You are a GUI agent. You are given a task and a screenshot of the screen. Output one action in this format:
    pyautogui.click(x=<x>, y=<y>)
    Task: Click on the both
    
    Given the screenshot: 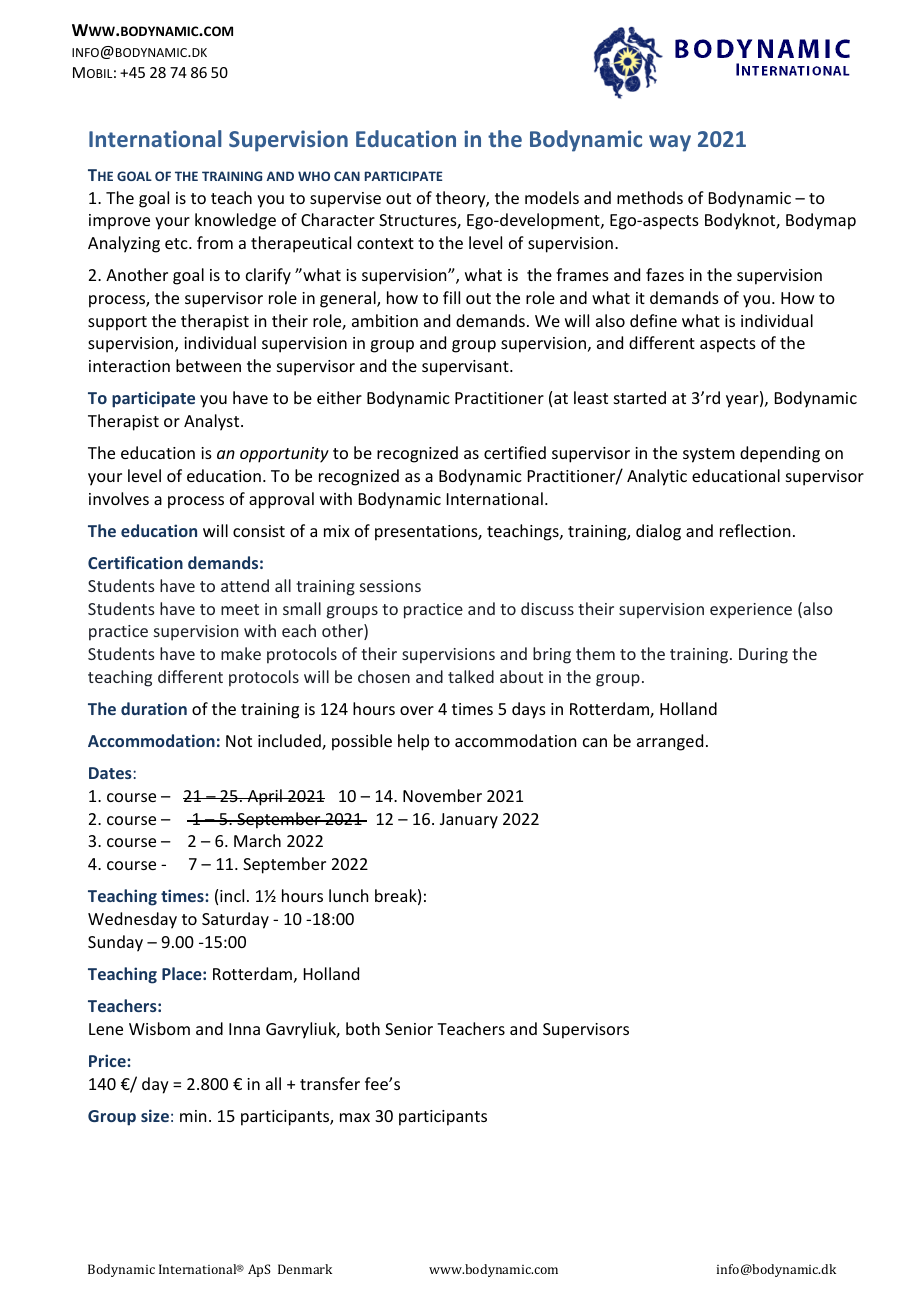 What is the action you would take?
    pyautogui.click(x=363, y=1028)
